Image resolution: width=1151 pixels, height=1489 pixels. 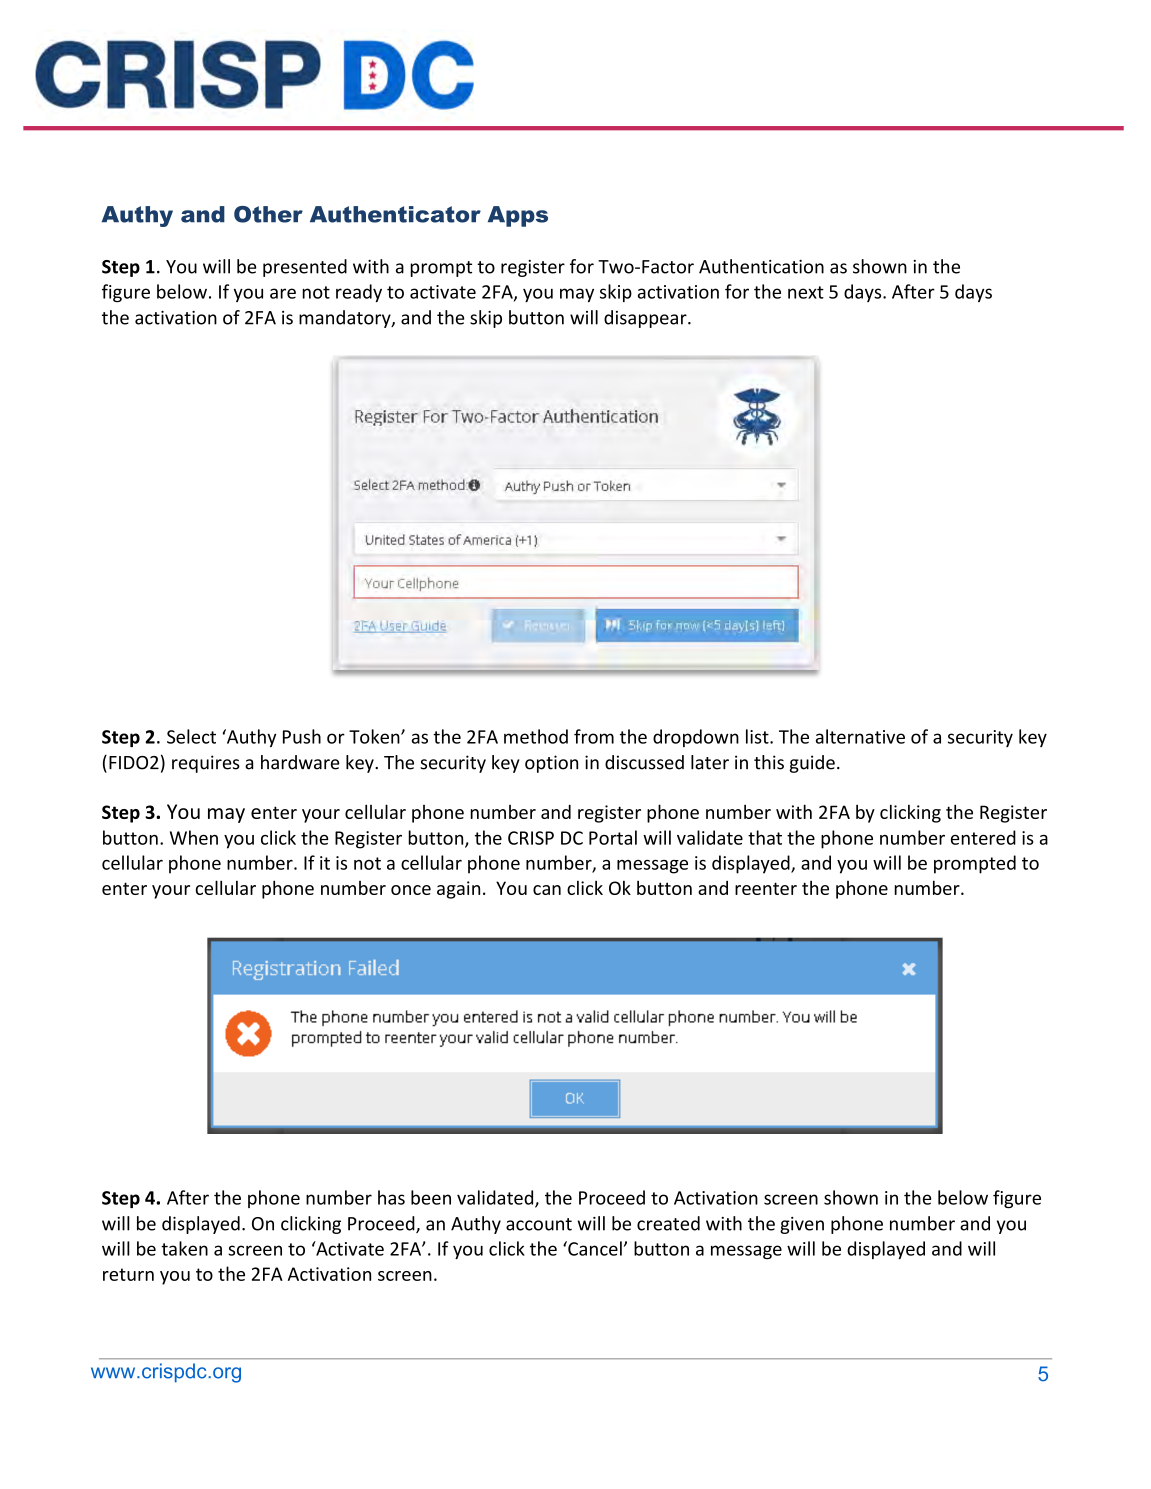 What do you see at coordinates (268, 214) in the screenshot?
I see `Other` at bounding box center [268, 214].
